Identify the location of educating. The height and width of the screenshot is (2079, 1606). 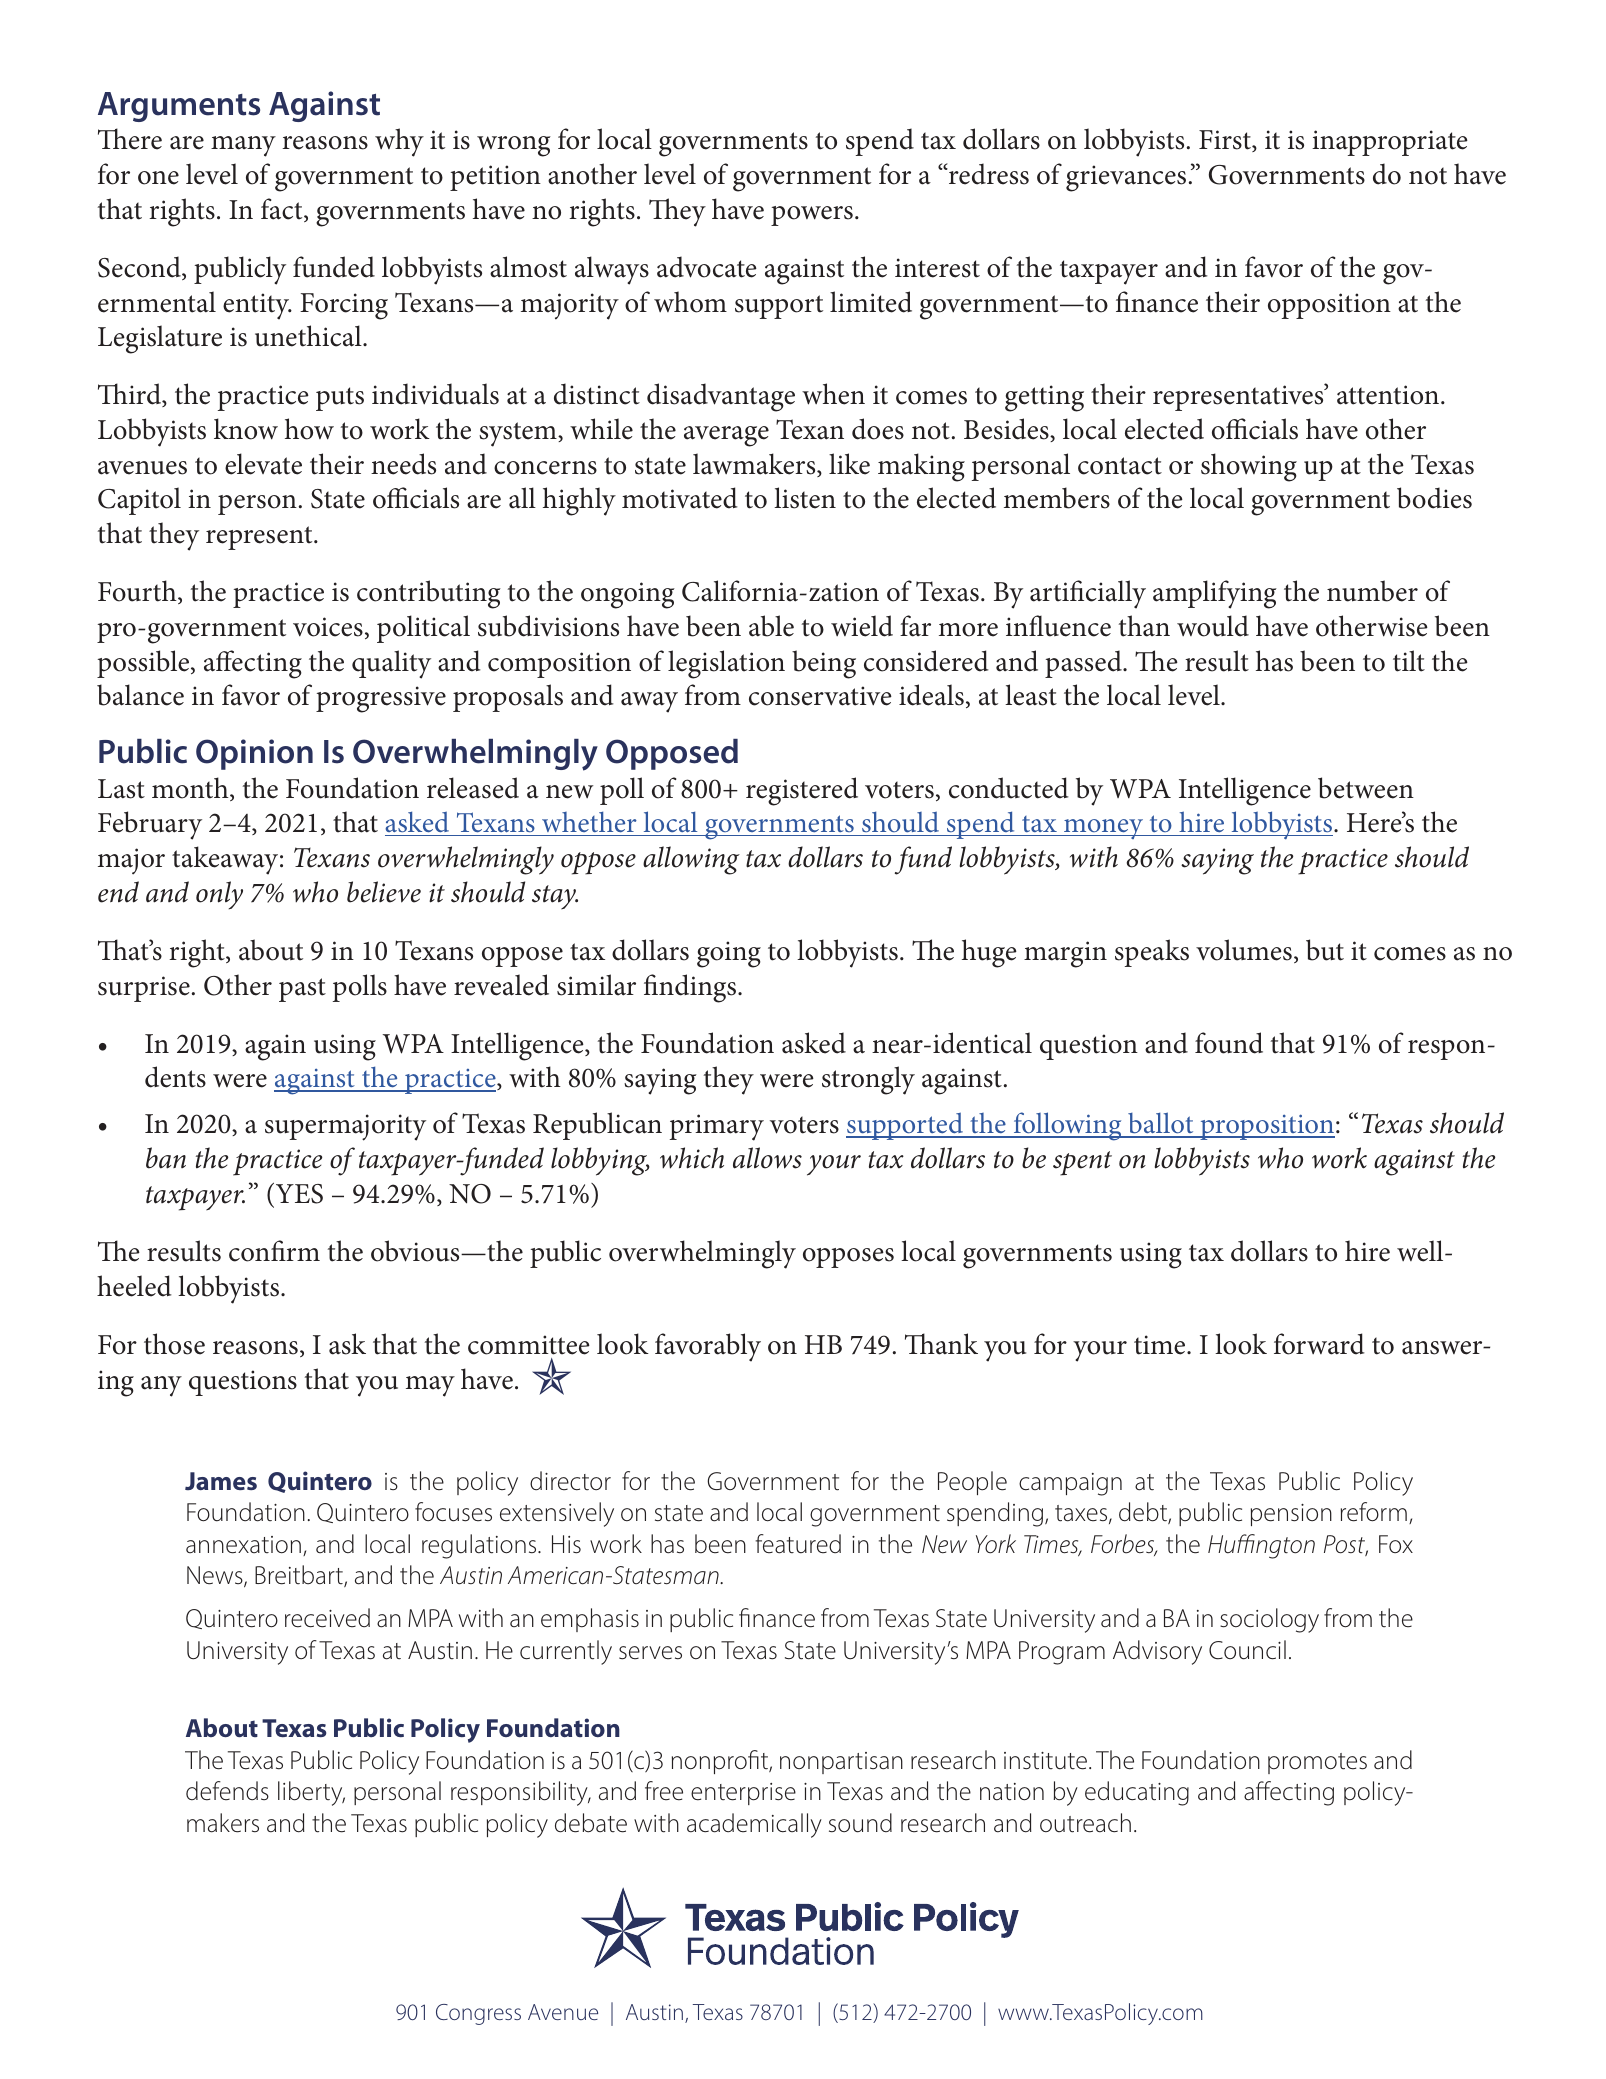
(1137, 1793).
